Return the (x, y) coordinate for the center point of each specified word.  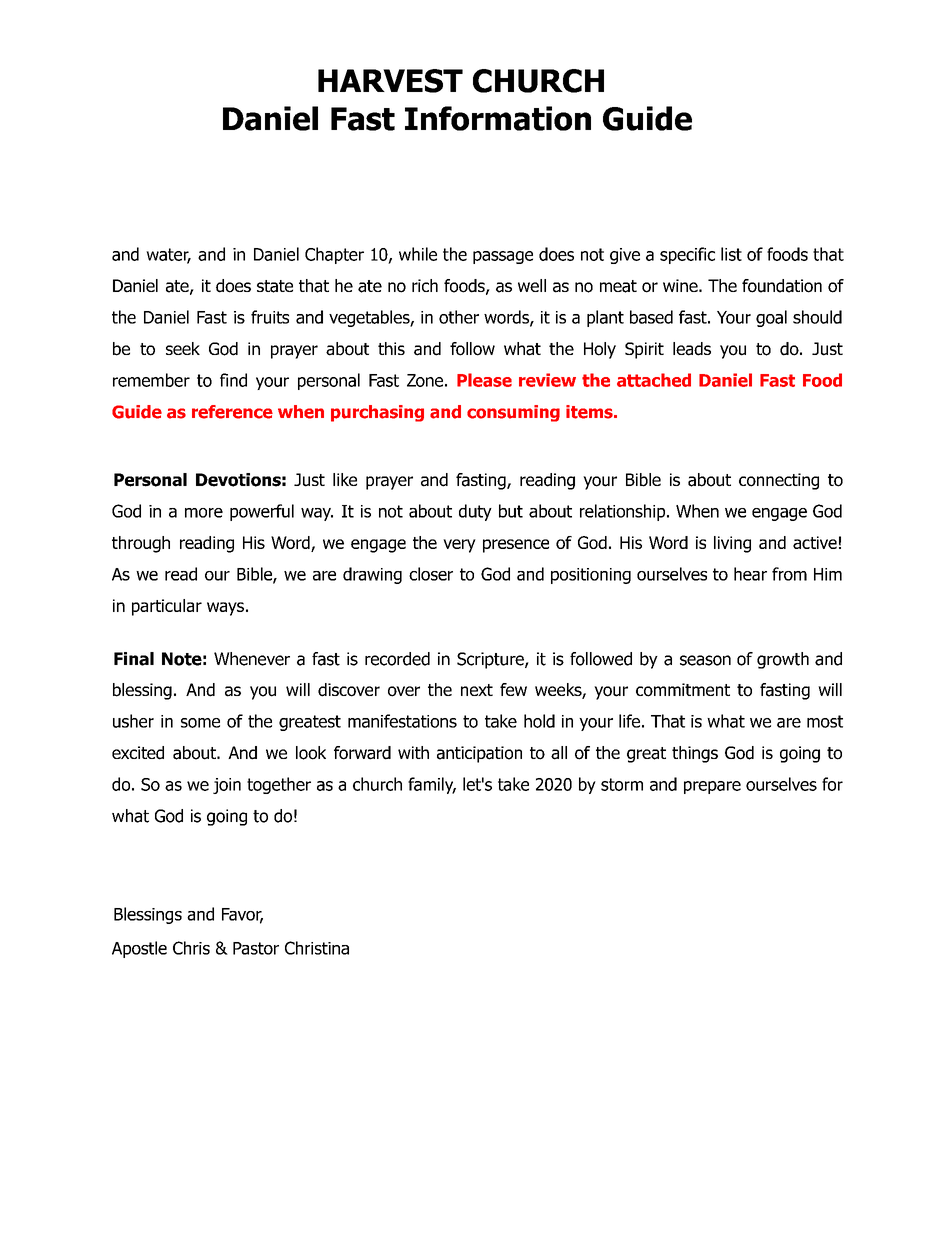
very (459, 546)
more (204, 513)
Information (498, 118)
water (168, 255)
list (731, 254)
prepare (712, 787)
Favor (242, 915)
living (732, 544)
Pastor (256, 948)
